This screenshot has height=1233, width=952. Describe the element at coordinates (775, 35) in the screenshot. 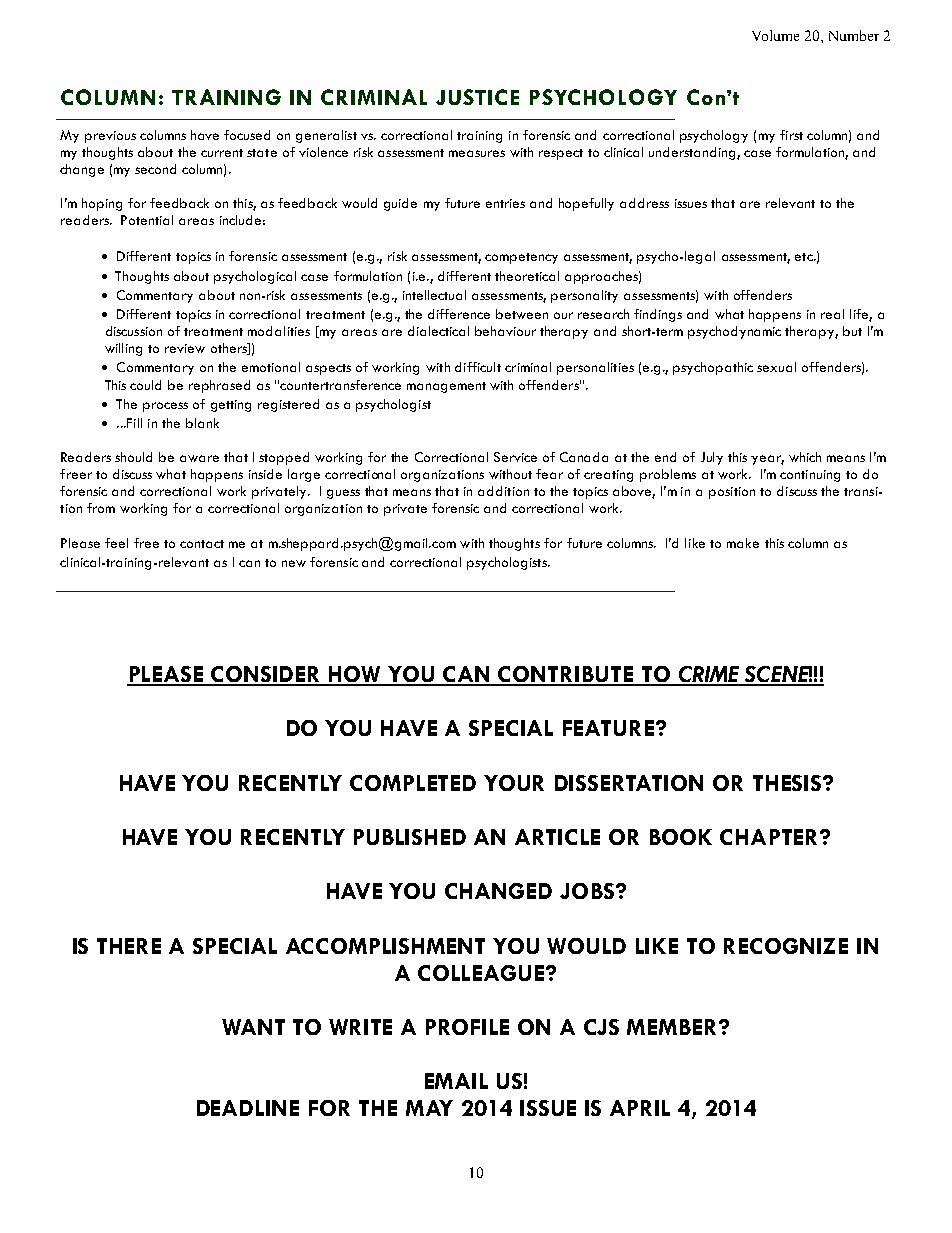

I see `Volume` at that location.
